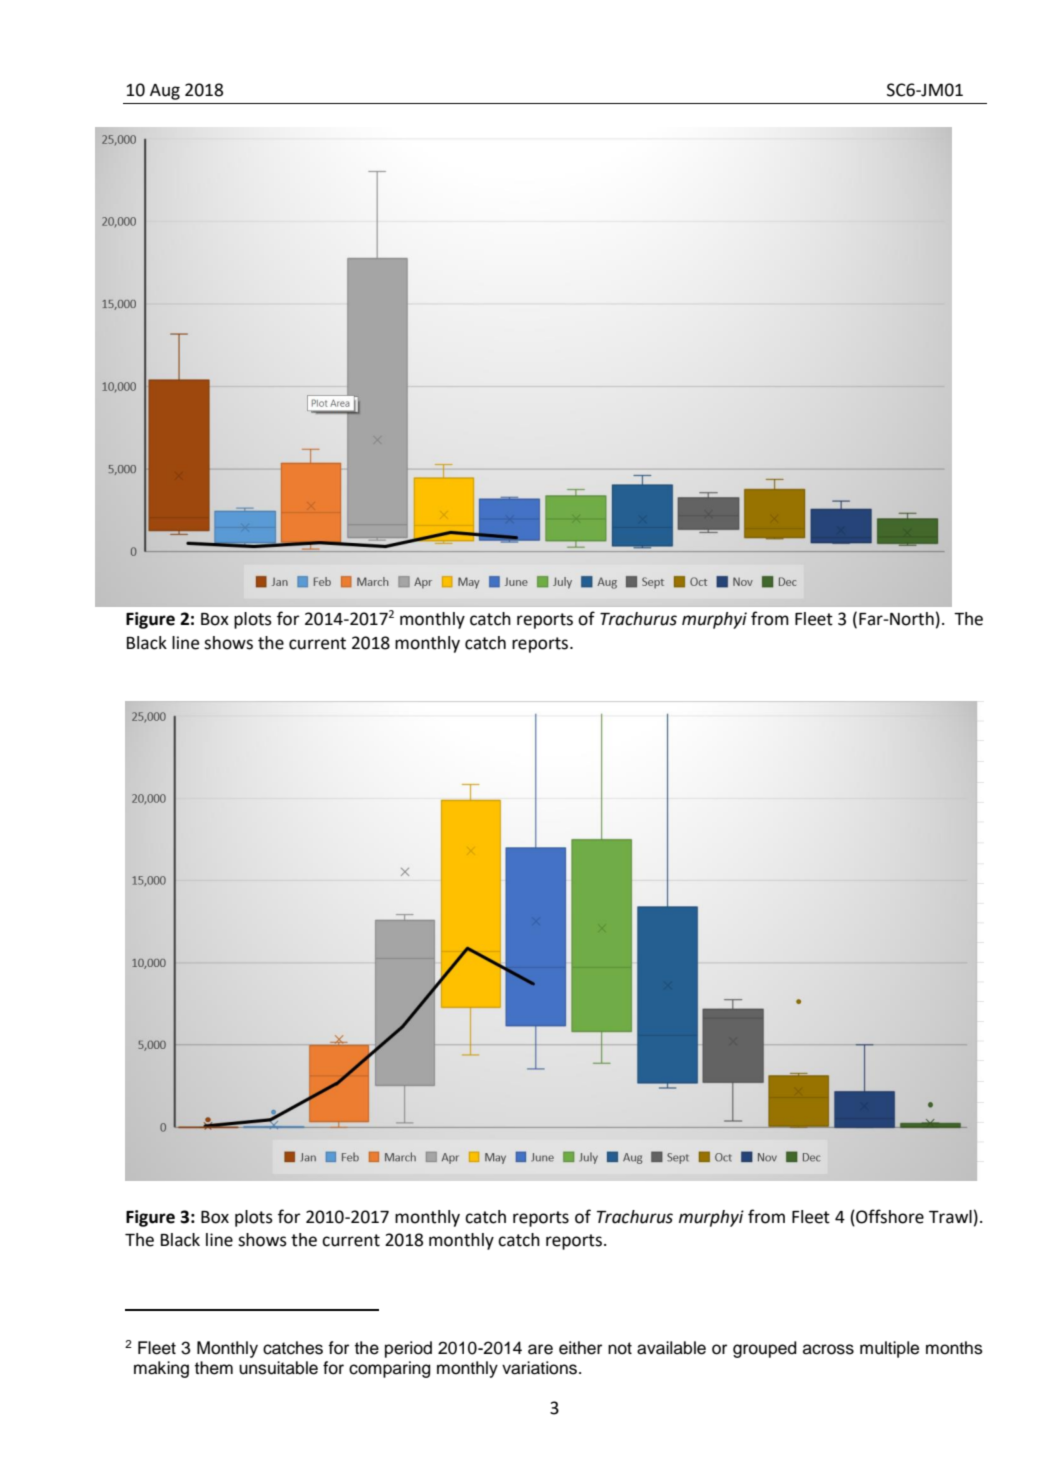  What do you see at coordinates (889, 1216) in the screenshot?
I see `Offshore` at bounding box center [889, 1216].
